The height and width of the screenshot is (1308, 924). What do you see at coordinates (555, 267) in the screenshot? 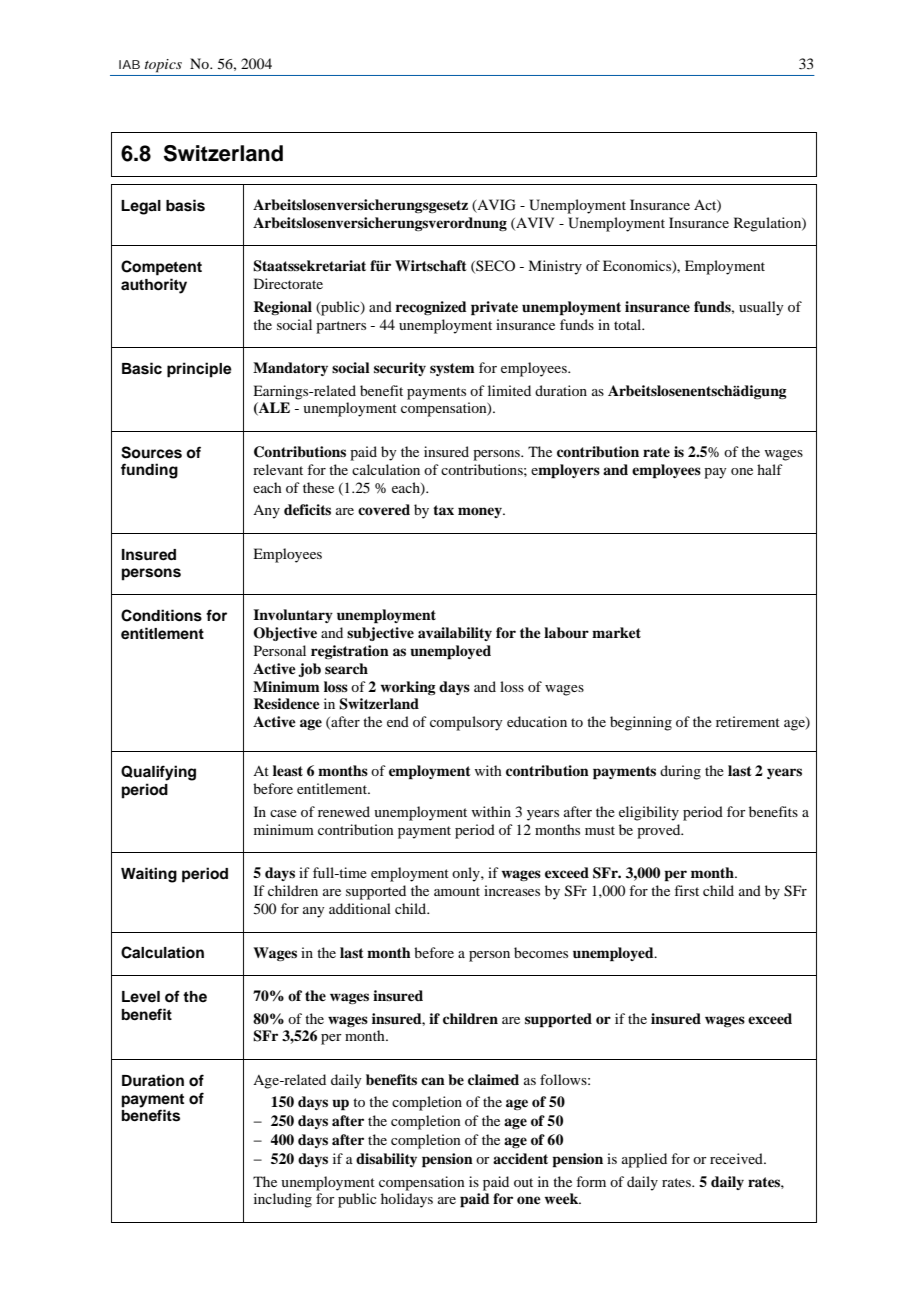
I see `Ministry` at bounding box center [555, 267].
